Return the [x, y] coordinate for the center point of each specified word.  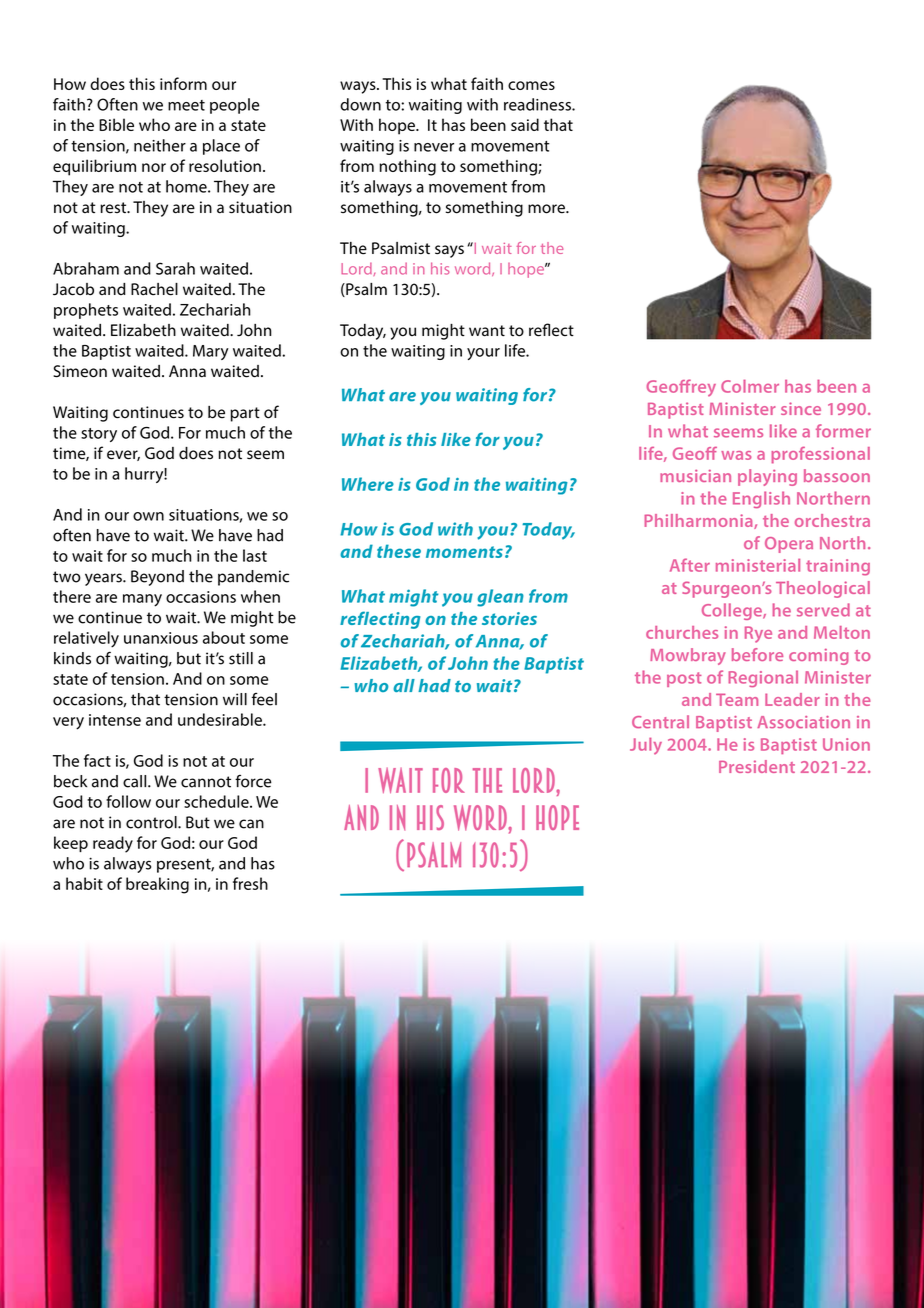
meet [186, 105]
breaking [157, 885]
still [241, 658]
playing [767, 477]
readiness [538, 104]
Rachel [154, 289]
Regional [763, 678]
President [757, 766]
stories [509, 618]
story [99, 435]
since [801, 408]
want [487, 331]
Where [368, 484]
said [525, 124]
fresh [250, 883]
